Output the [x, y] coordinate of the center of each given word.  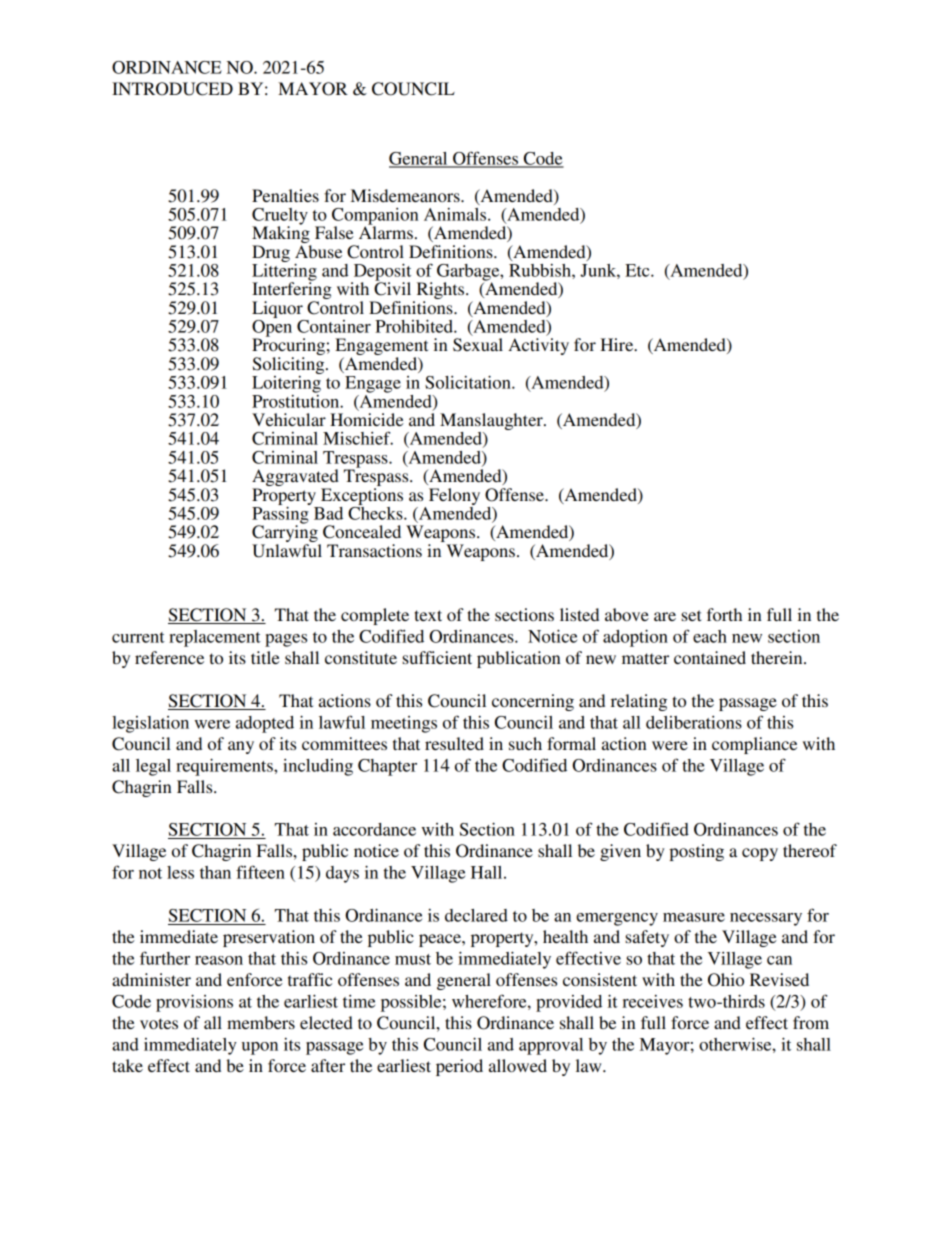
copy [760, 854]
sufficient [437, 657]
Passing [281, 515]
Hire [618, 344]
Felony [454, 496]
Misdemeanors [406, 195]
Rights [440, 292]
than [215, 872]
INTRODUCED [172, 89]
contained [710, 657]
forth [724, 614]
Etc [638, 270]
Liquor [277, 309]
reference [169, 657]
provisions [194, 1003]
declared [476, 915]
